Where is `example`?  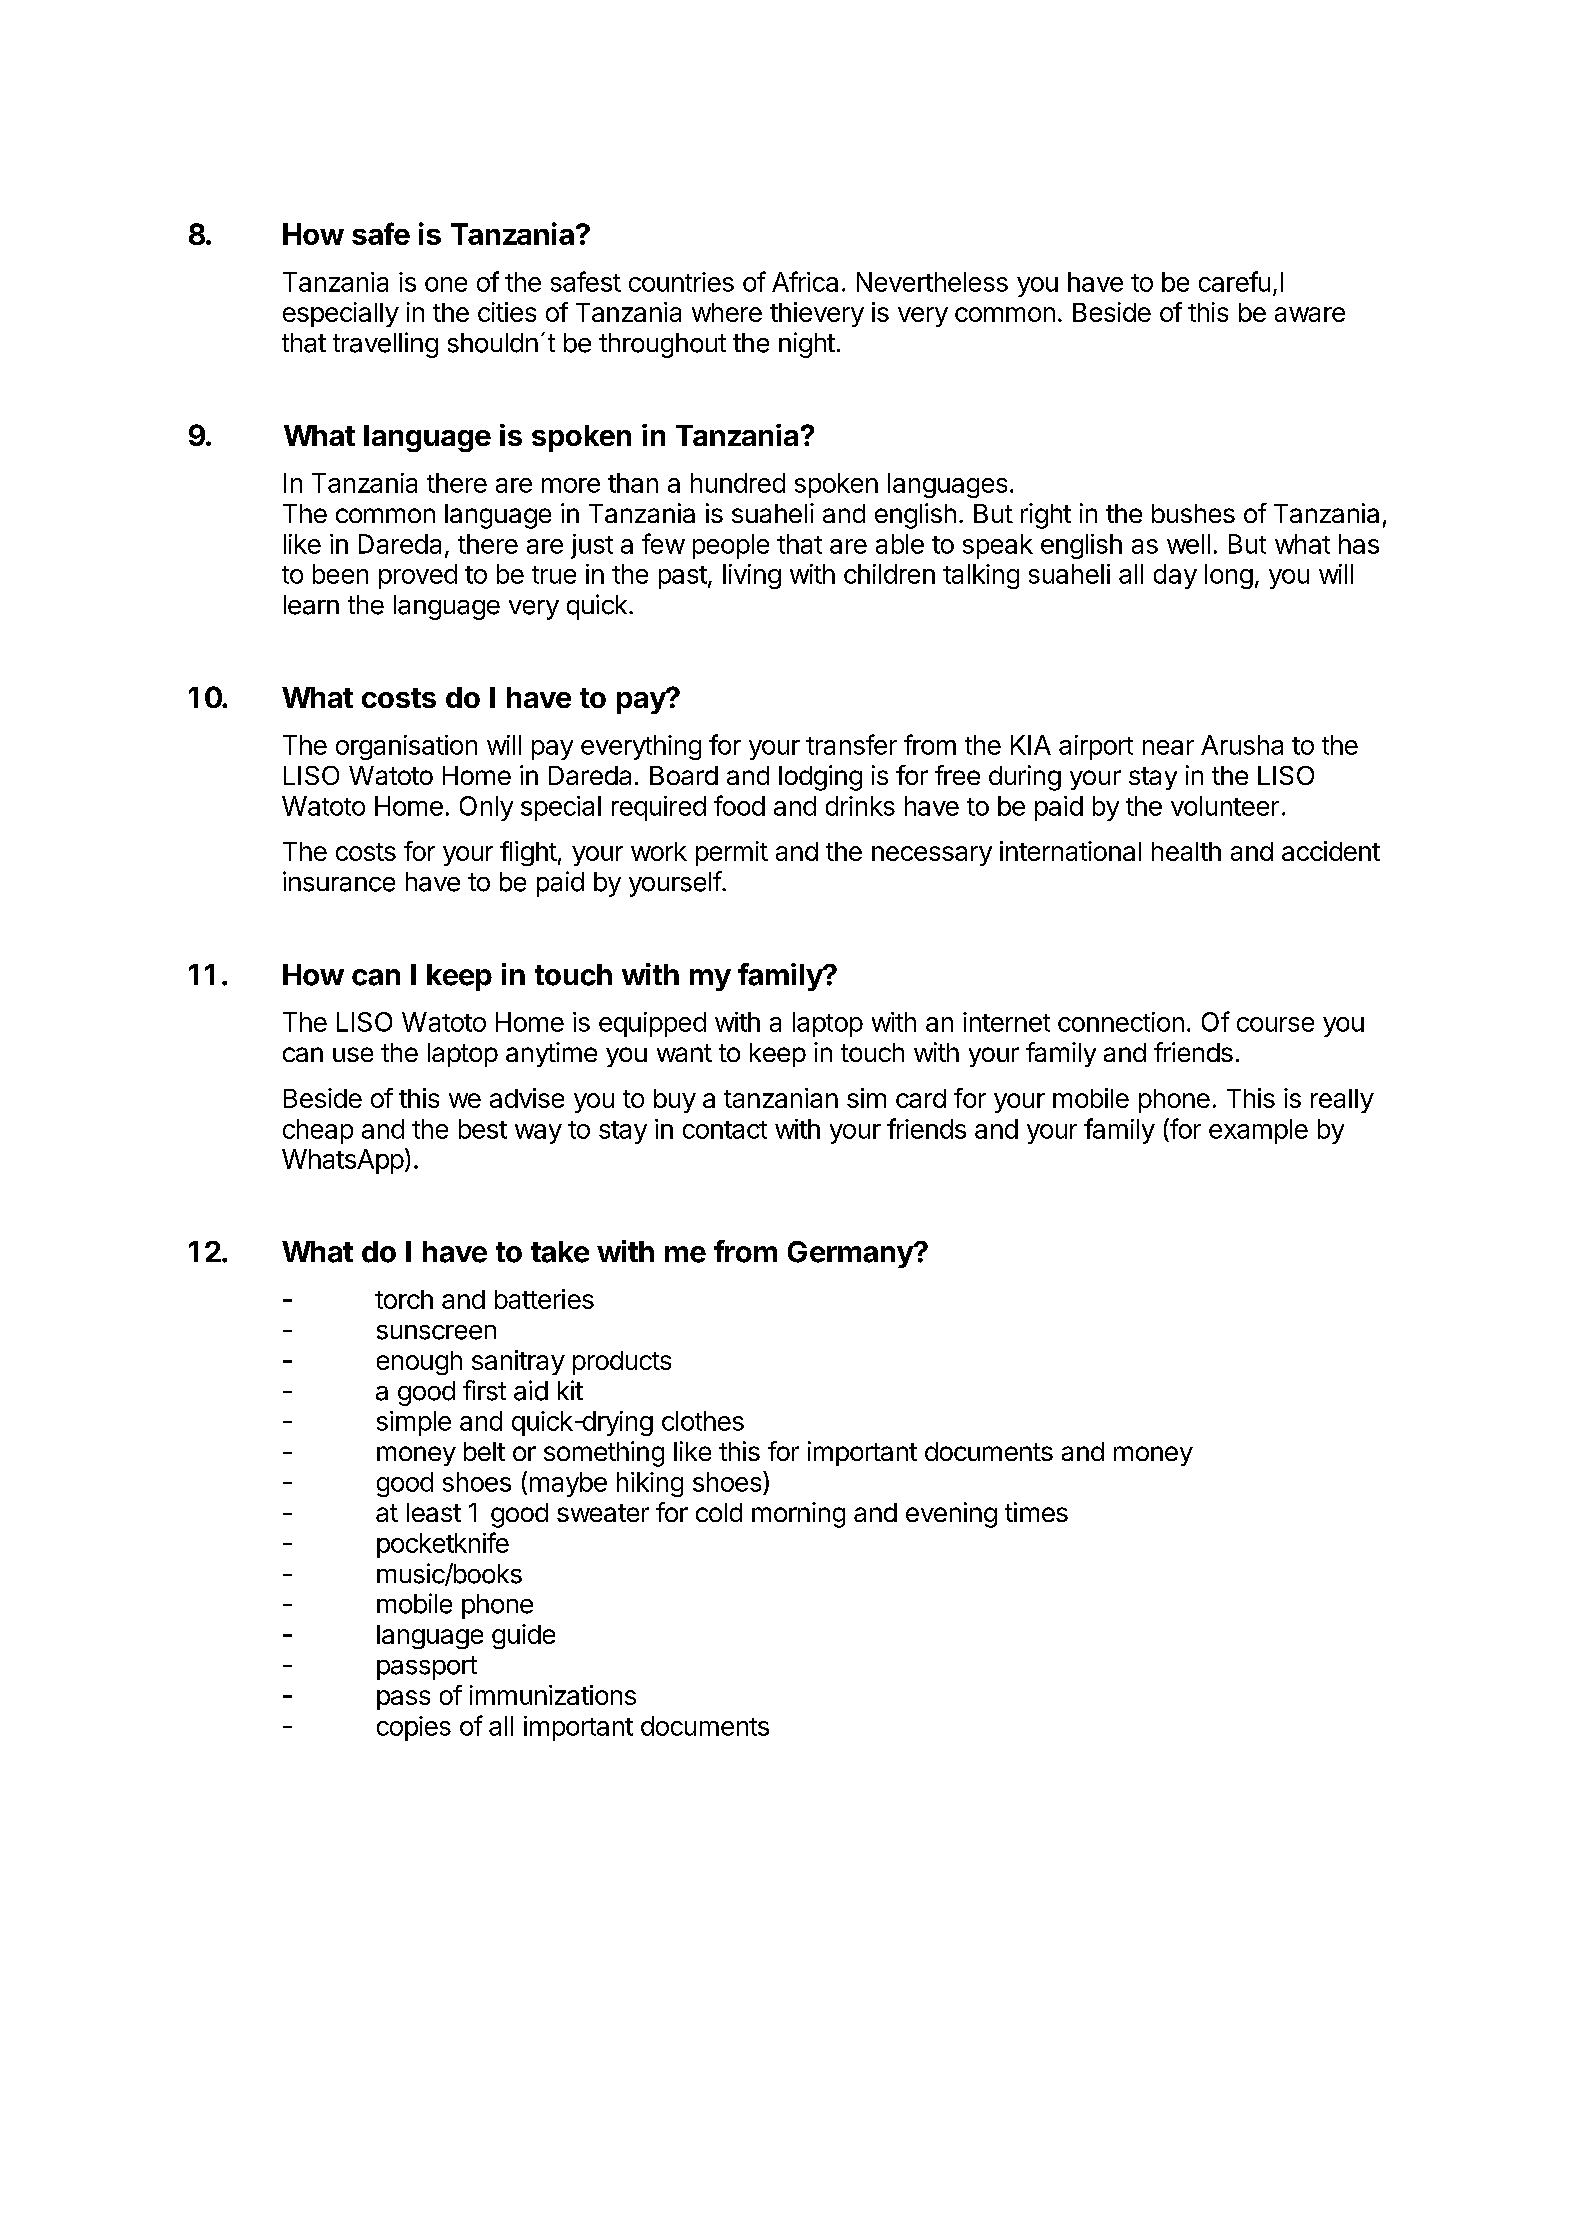 example is located at coordinates (1258, 1131).
